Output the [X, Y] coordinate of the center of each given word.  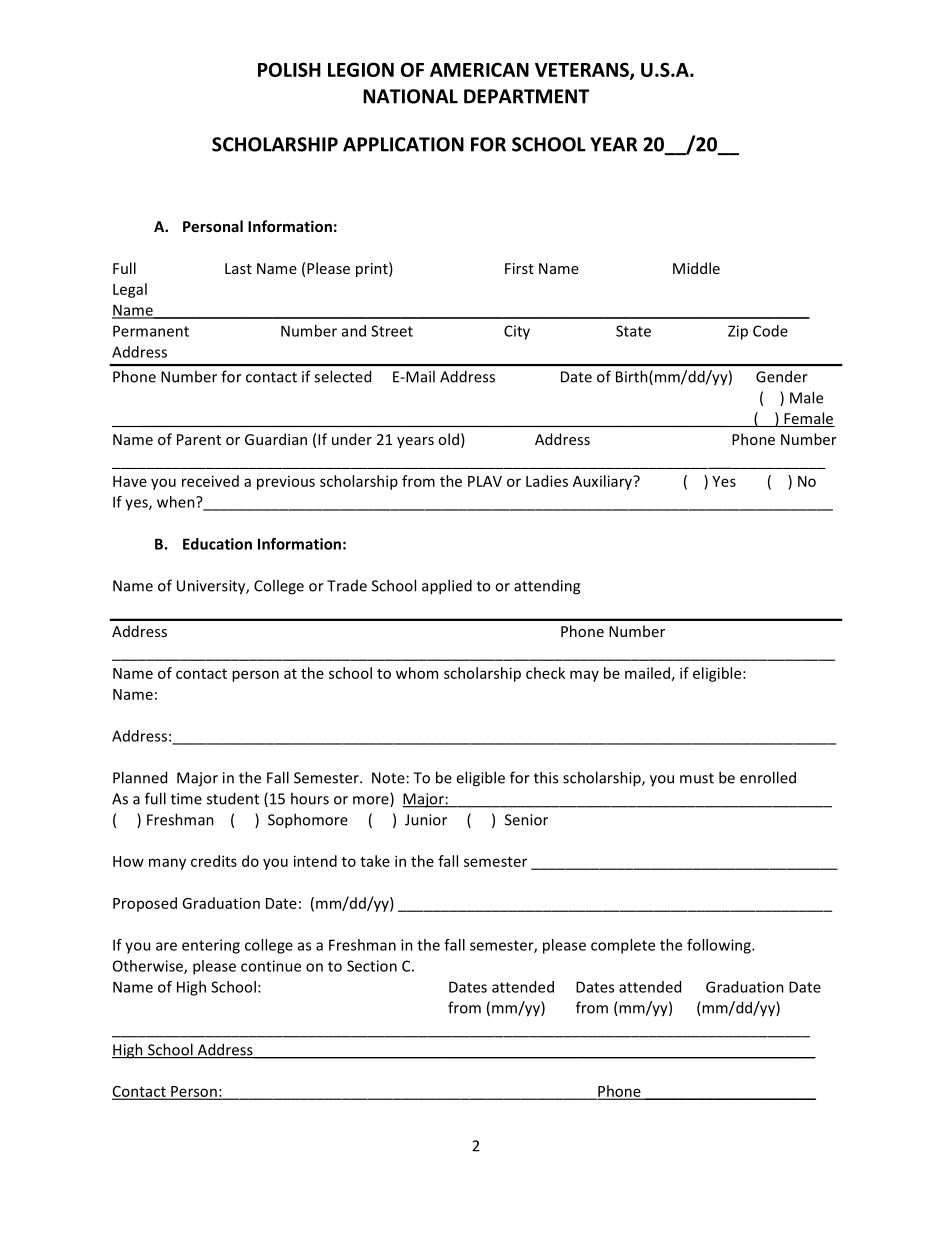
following [720, 946]
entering [211, 946]
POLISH [289, 69]
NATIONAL [410, 96]
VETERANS [583, 70]
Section [372, 966]
